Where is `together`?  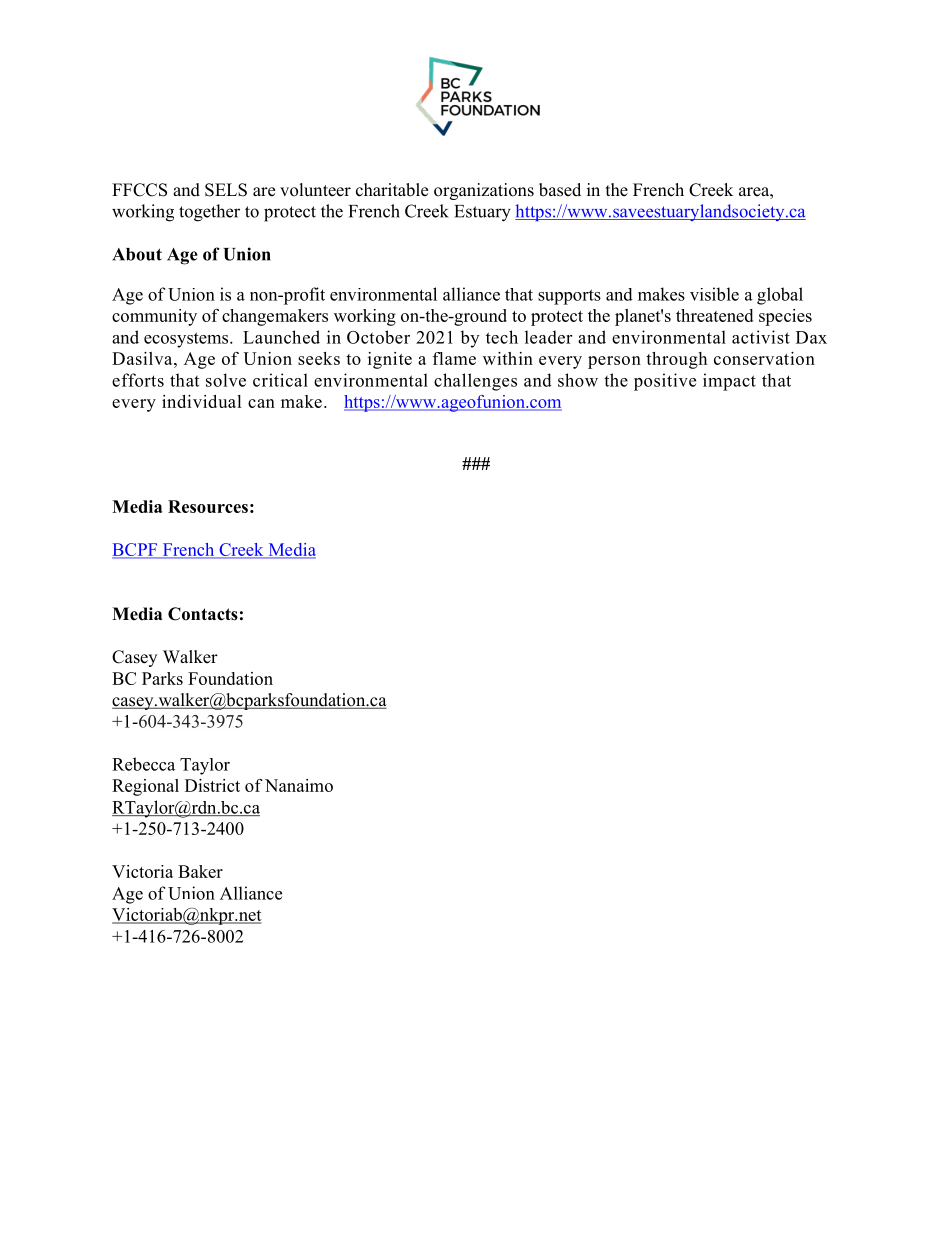 together is located at coordinates (209, 213).
